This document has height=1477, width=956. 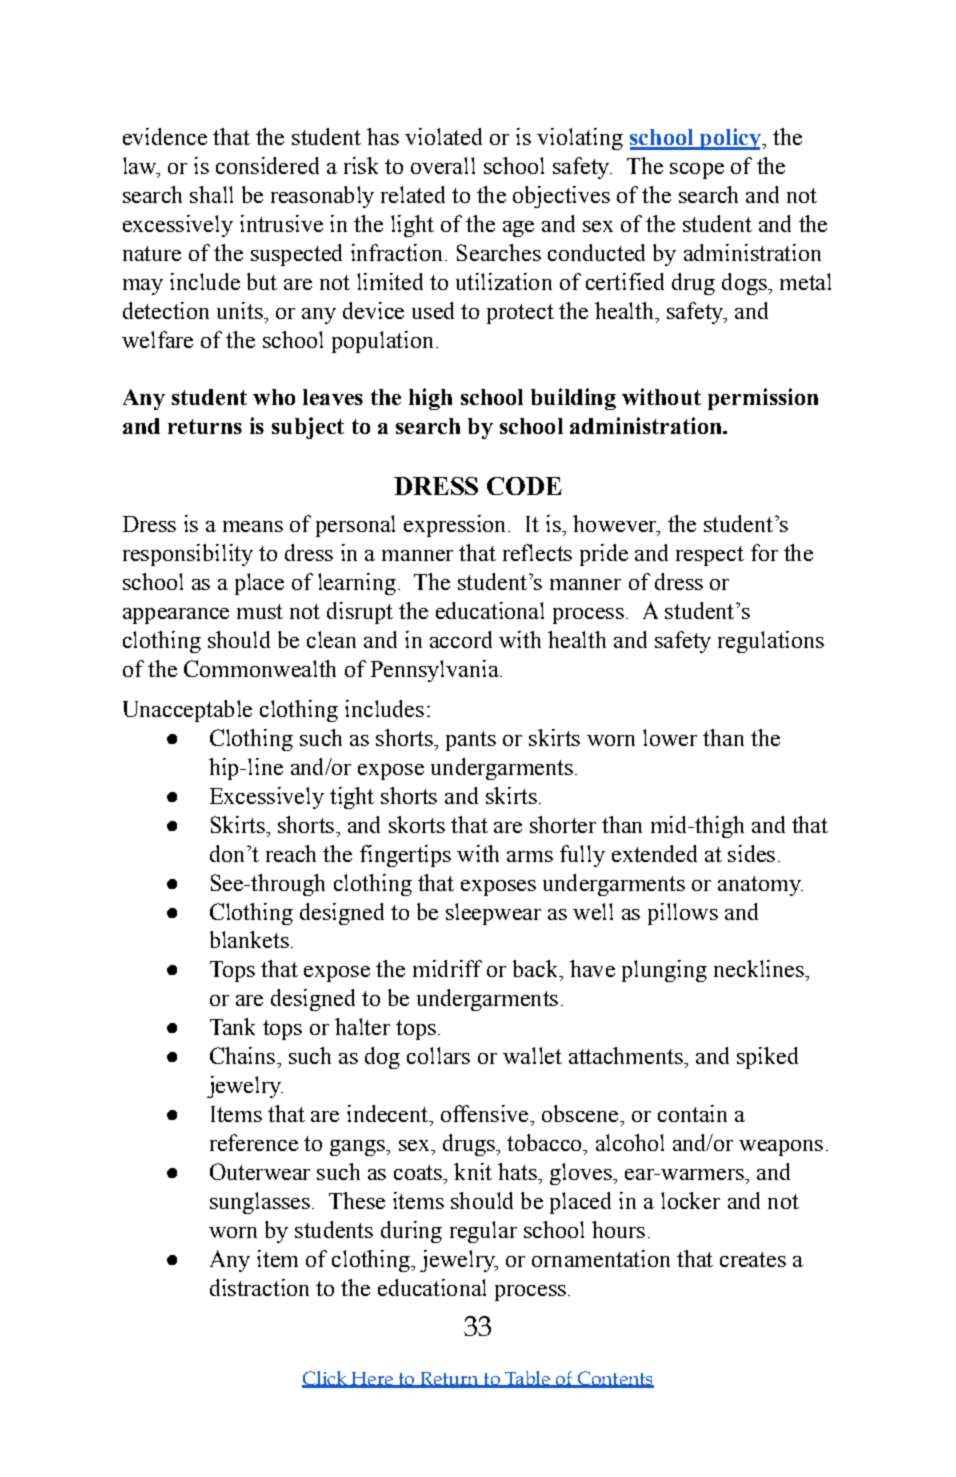 I want to click on means, so click(x=253, y=526).
